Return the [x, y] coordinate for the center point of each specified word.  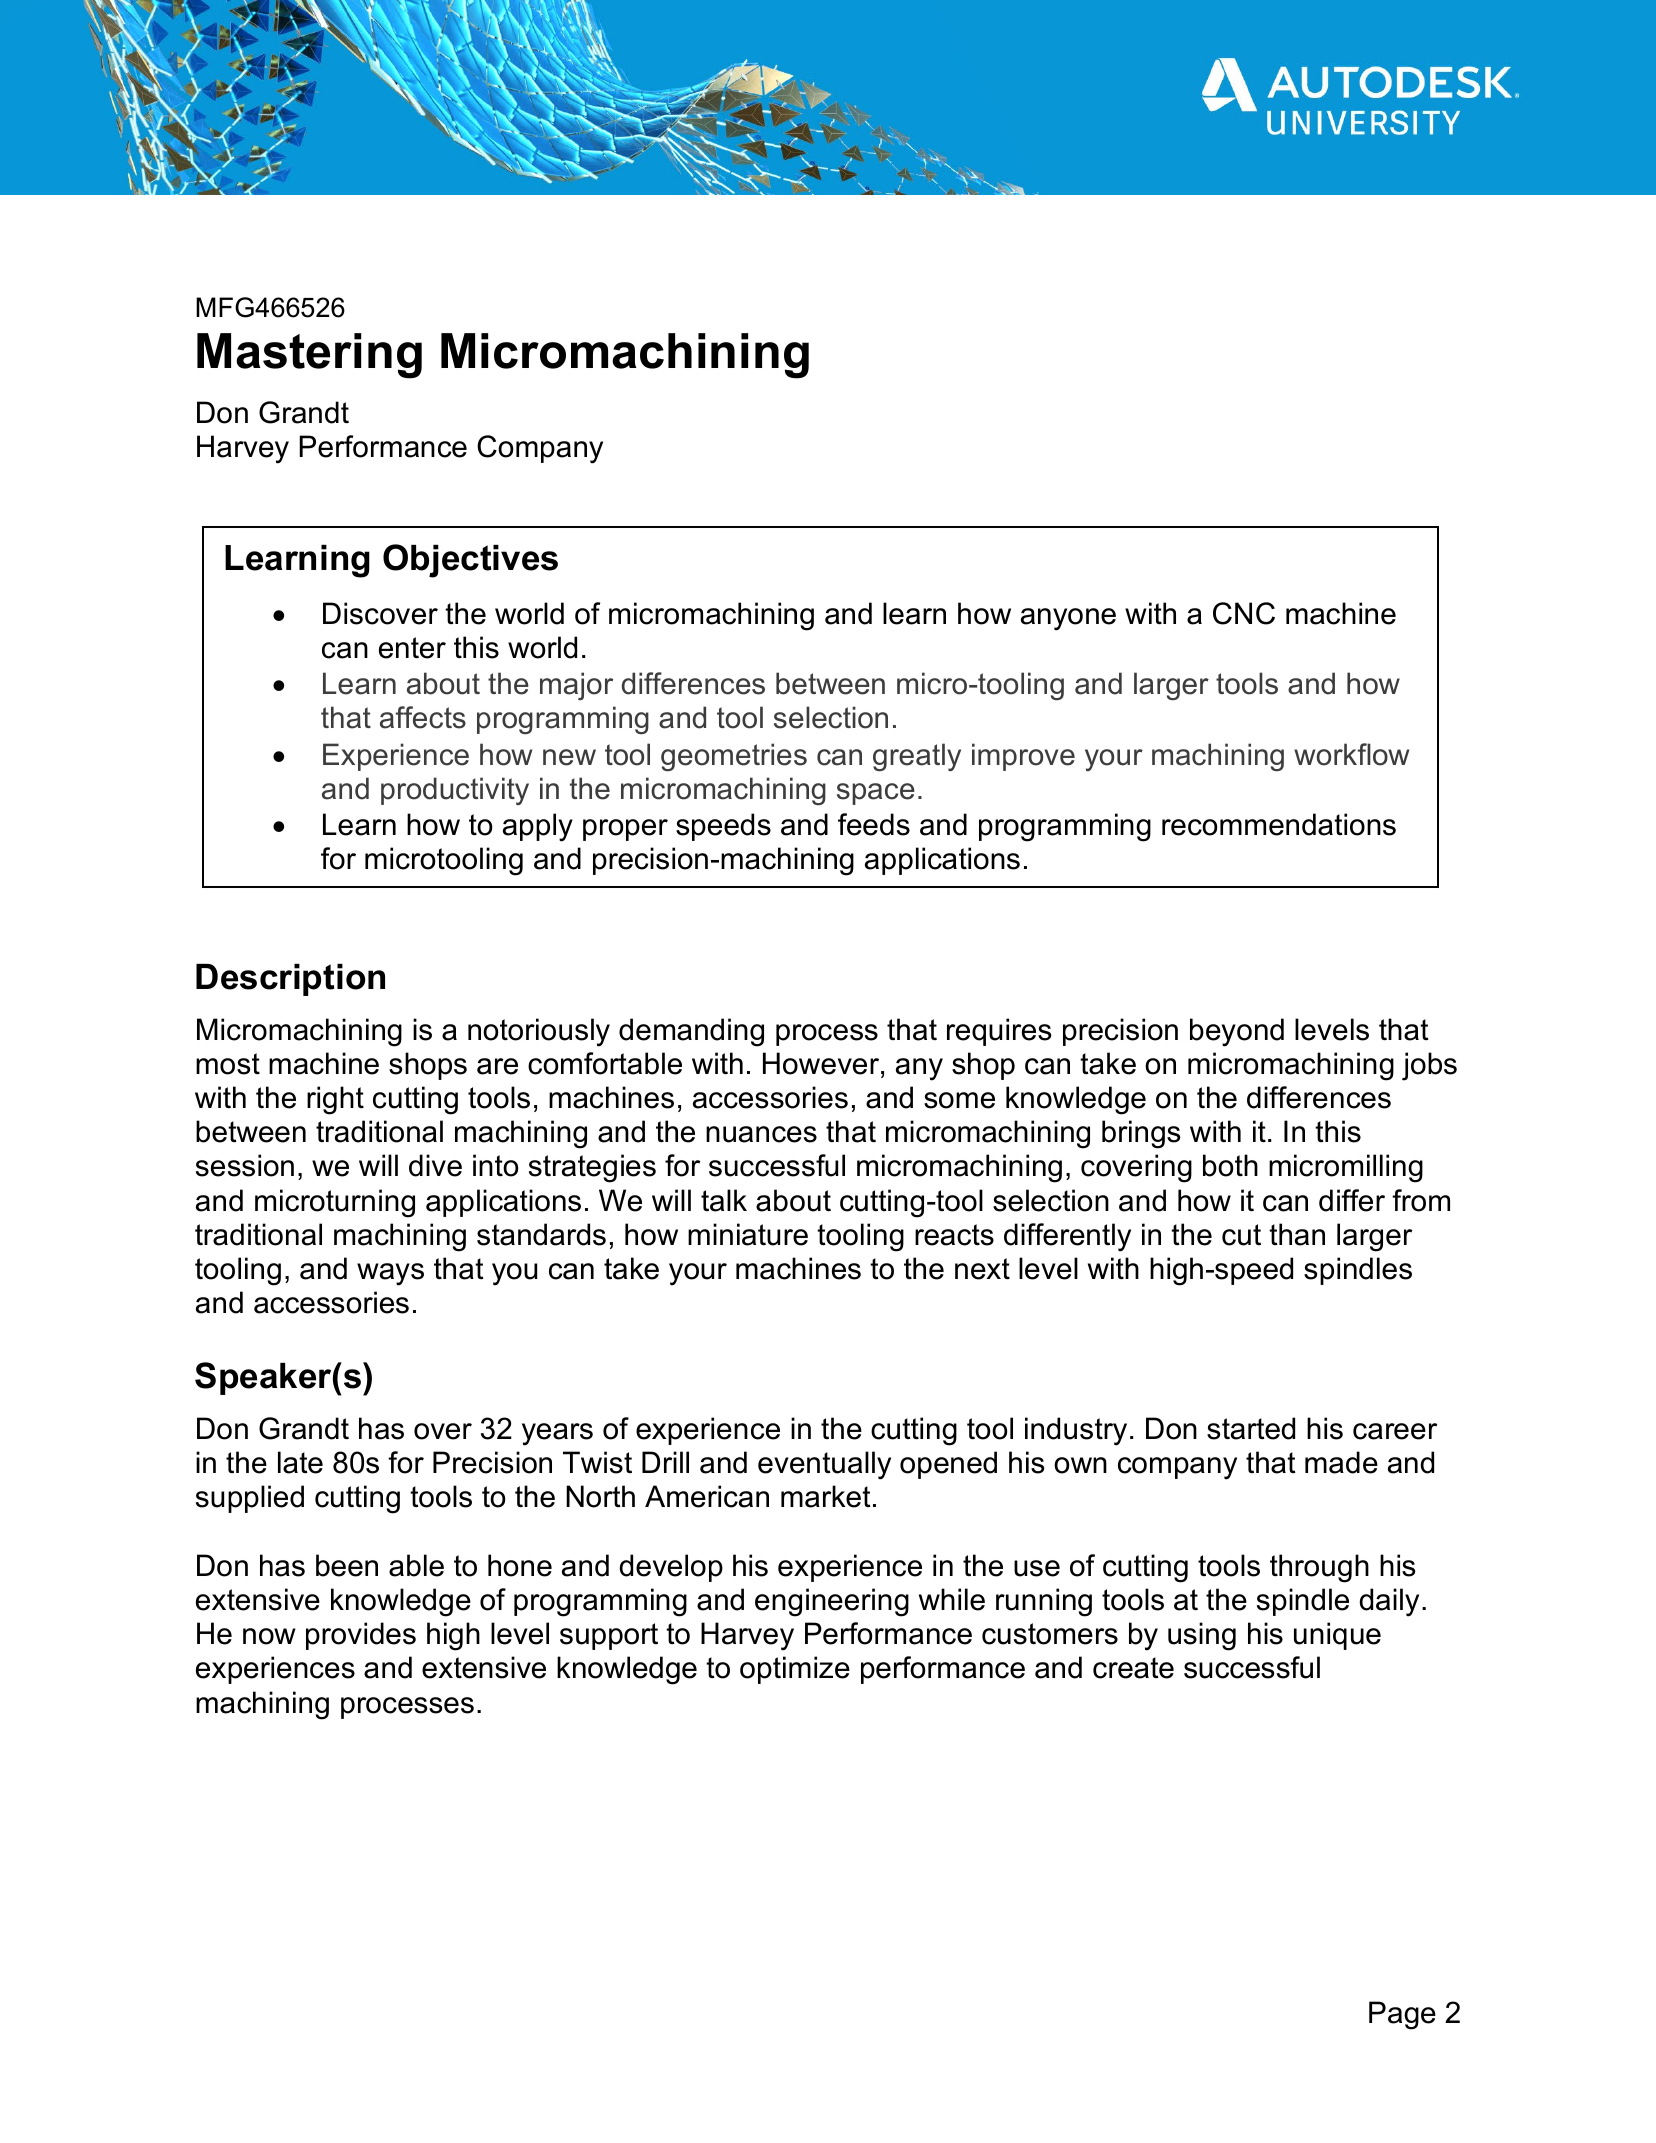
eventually [824, 1465]
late [300, 1462]
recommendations [1279, 824]
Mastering [309, 356]
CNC [1244, 613]
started [1251, 1428]
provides [361, 1636]
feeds [874, 824]
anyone [1068, 619]
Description [290, 980]
